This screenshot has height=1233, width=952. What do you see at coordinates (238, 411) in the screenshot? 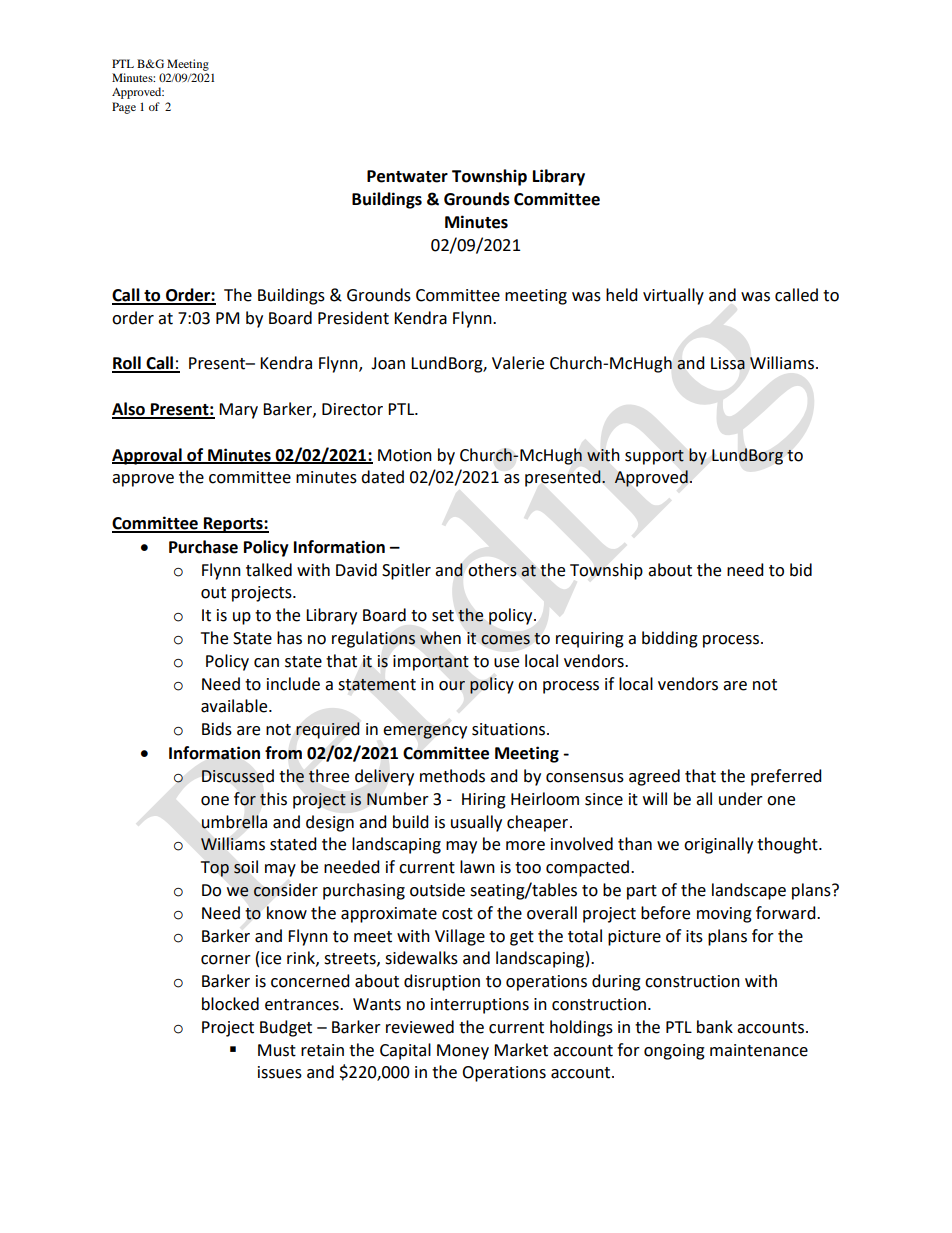
I see `Mary` at bounding box center [238, 411].
